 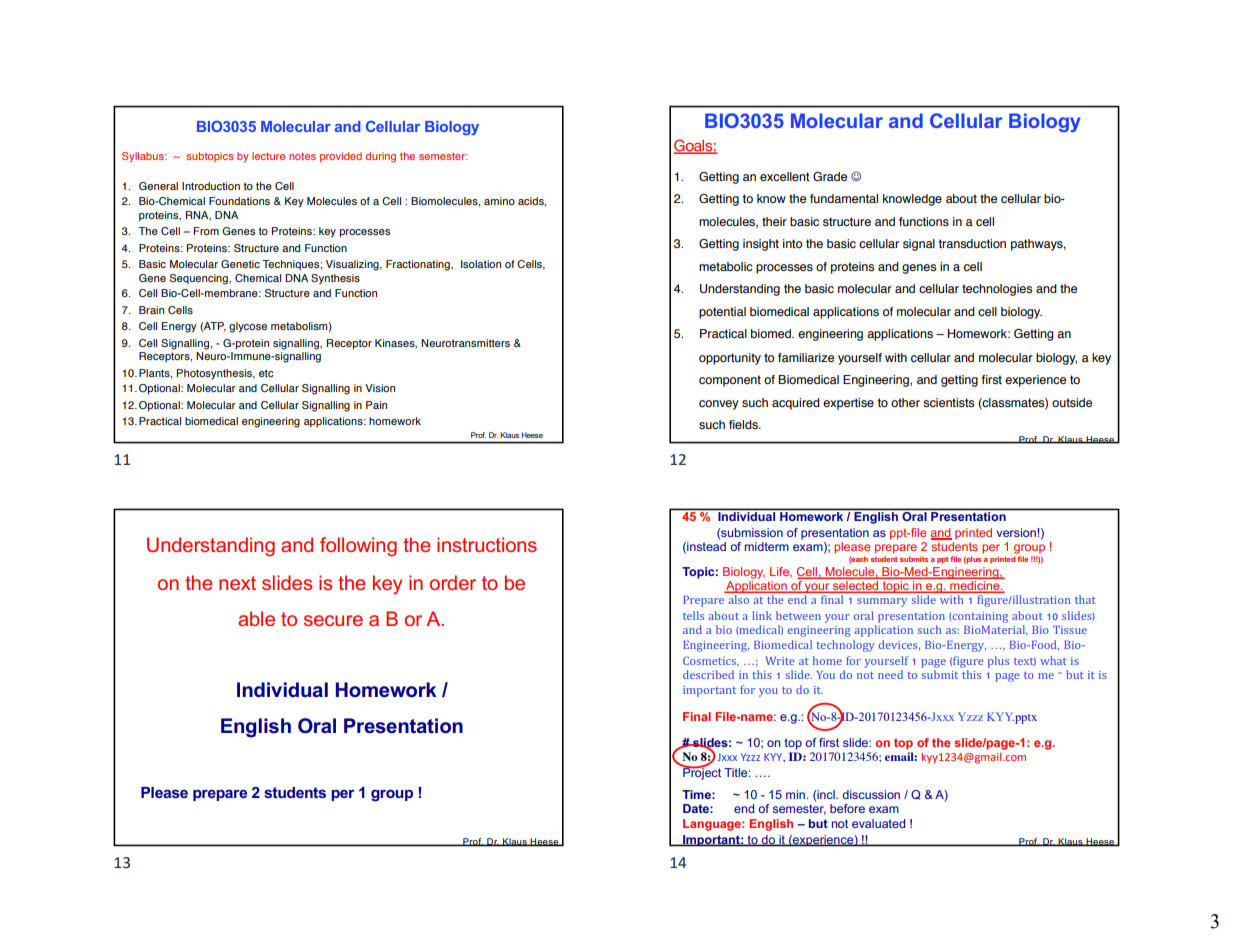 I want to click on Project, so click(x=701, y=772).
